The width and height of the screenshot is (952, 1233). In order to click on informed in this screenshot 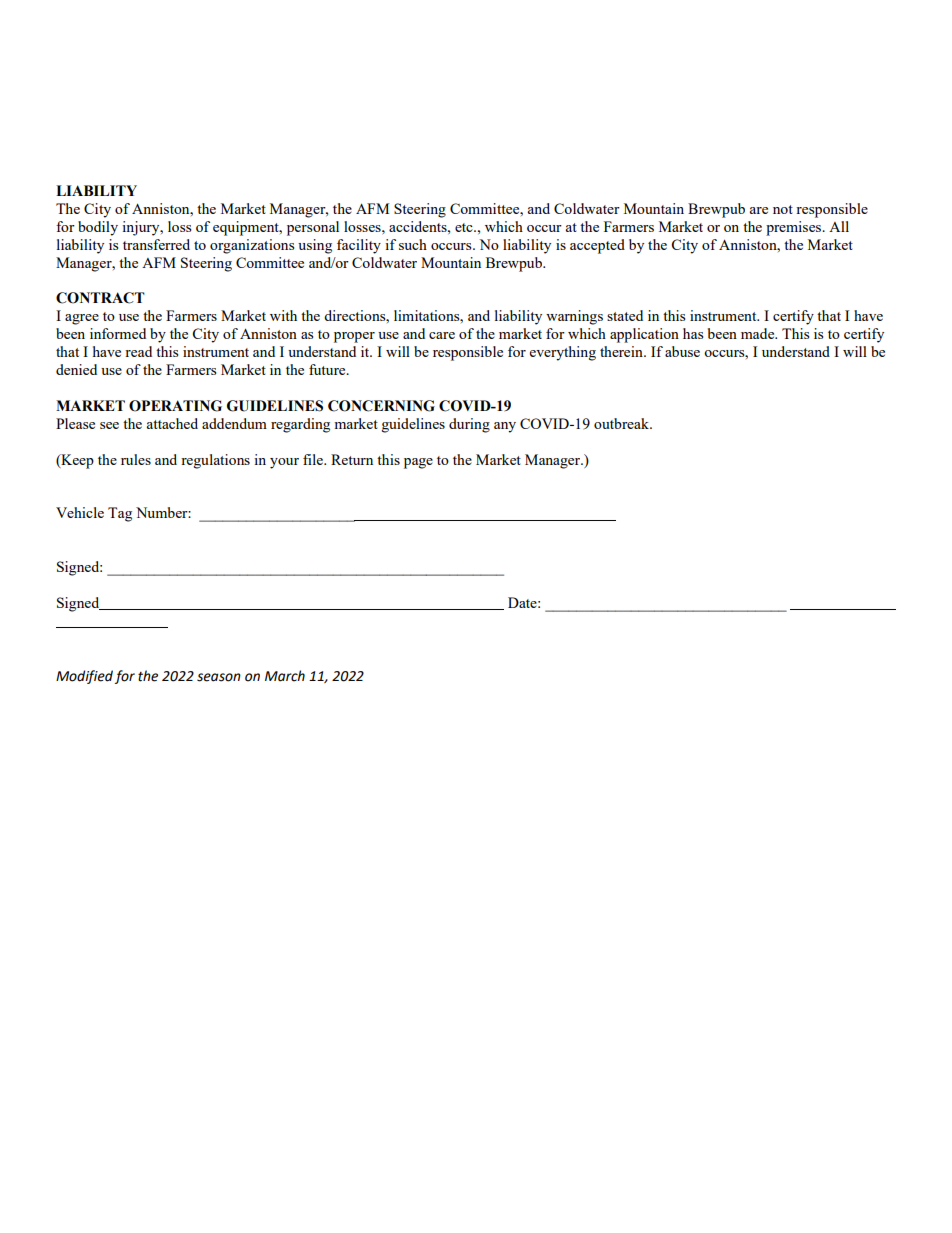, I will do `click(118, 333)`.
